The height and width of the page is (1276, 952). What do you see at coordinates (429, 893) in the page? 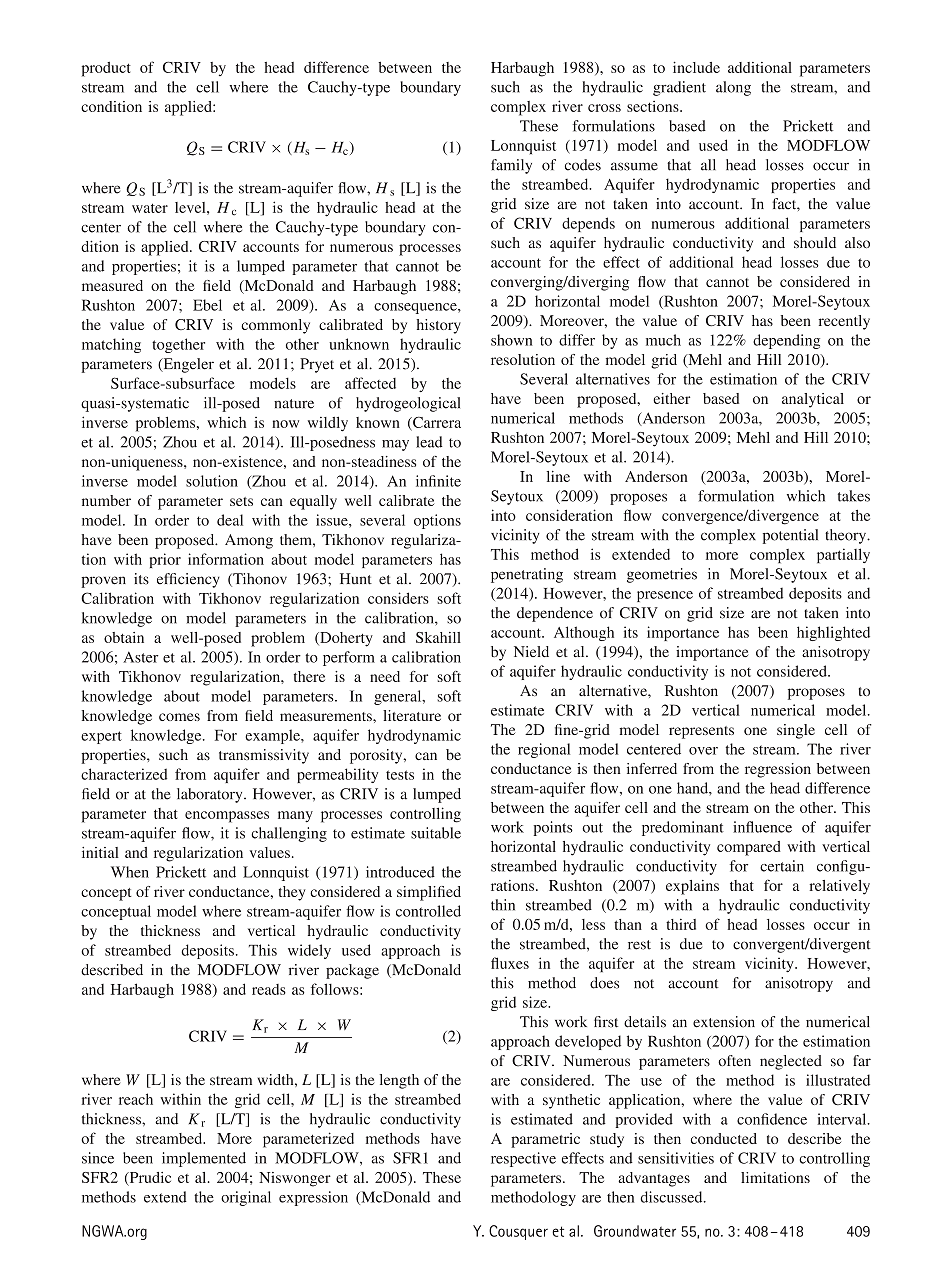
I see `simplified` at bounding box center [429, 893].
